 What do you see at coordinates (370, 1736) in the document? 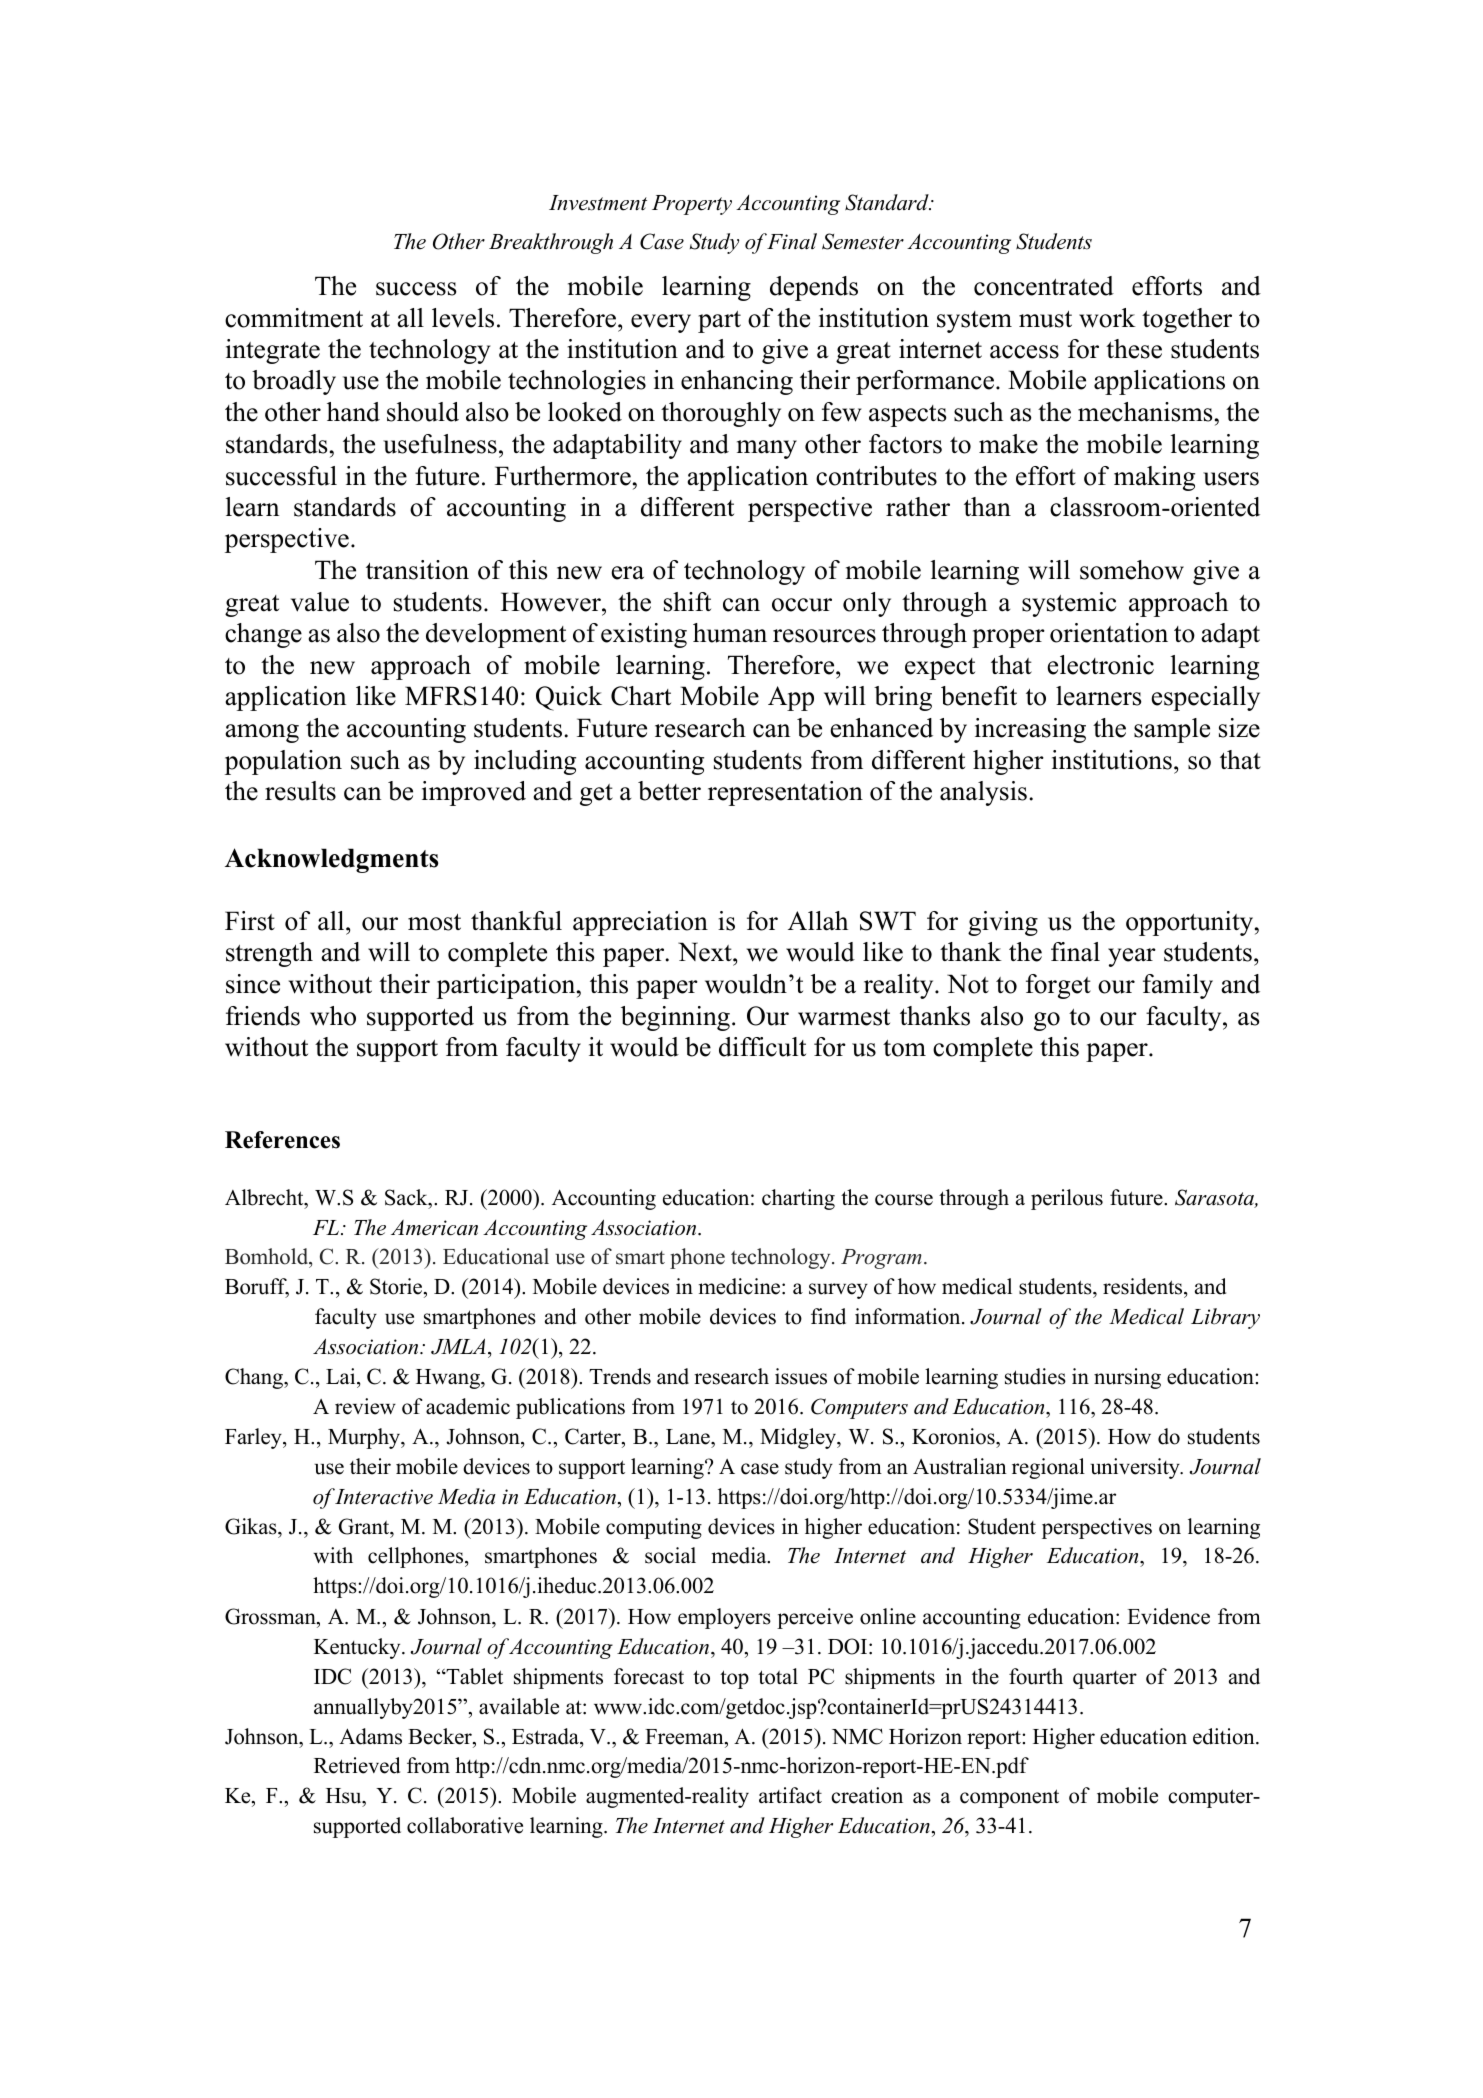
I see `Adams` at bounding box center [370, 1736].
